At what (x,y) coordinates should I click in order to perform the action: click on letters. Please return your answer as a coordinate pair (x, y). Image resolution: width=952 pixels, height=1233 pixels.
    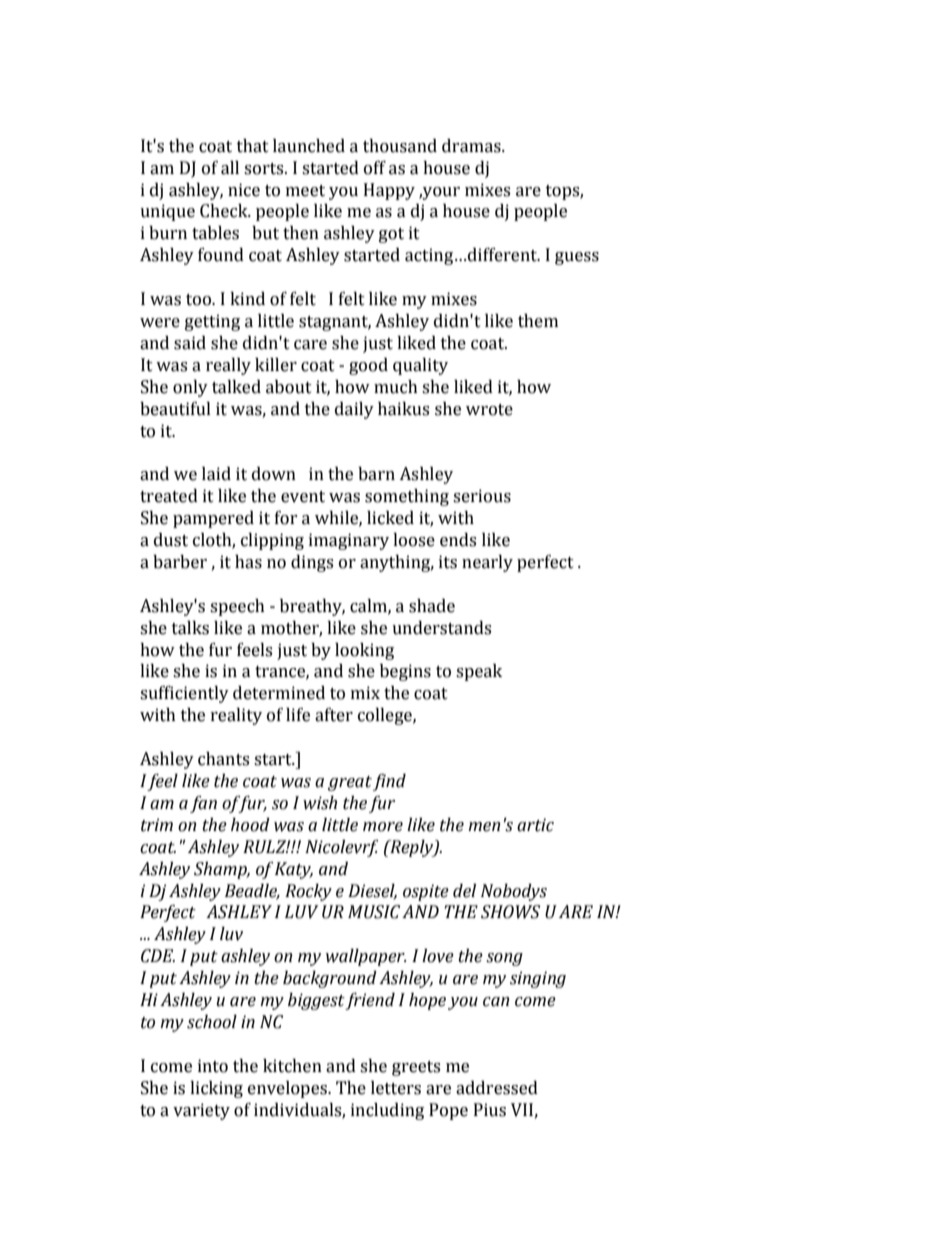
    Looking at the image, I should click on (396, 1088).
